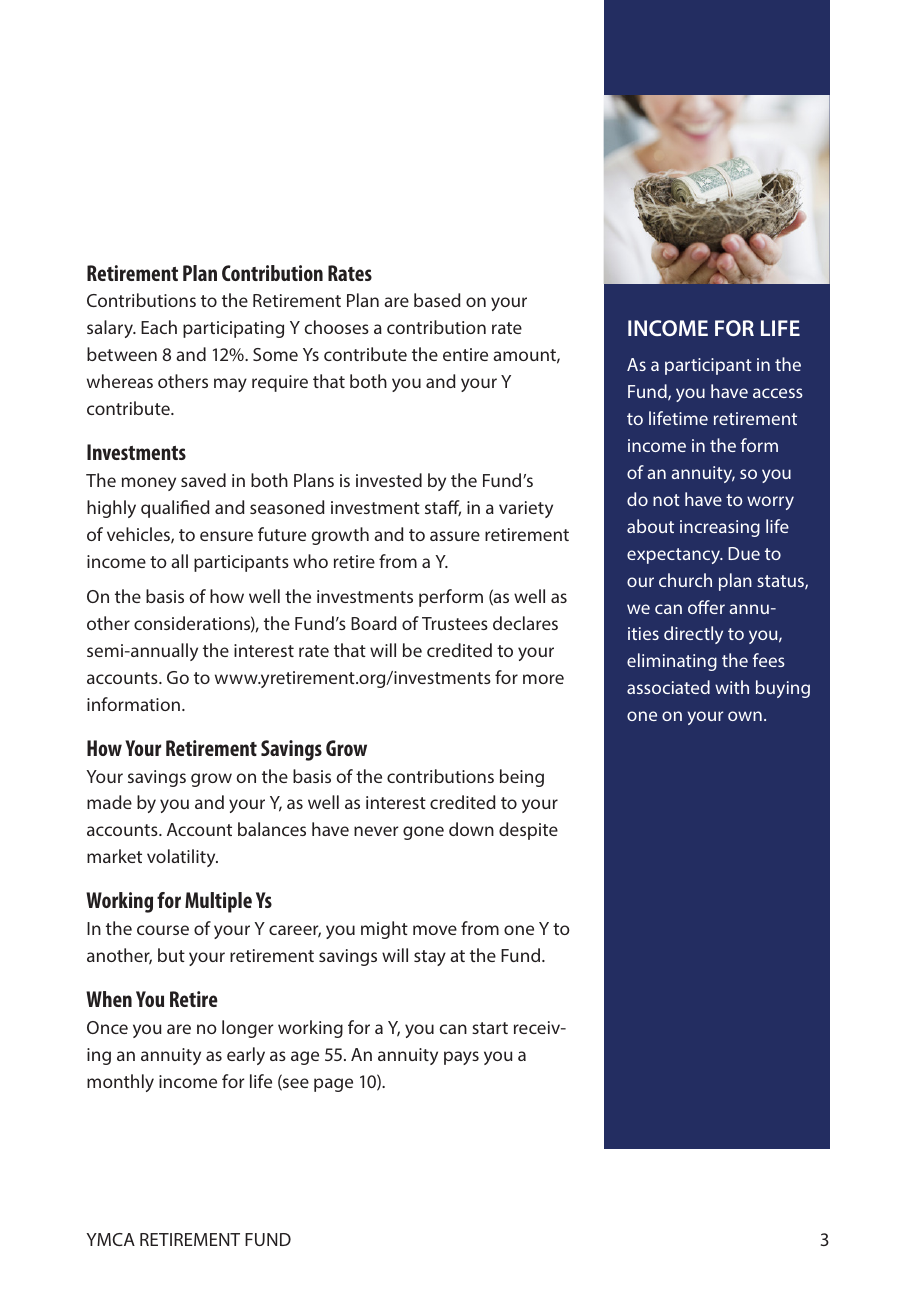  Describe the element at coordinates (110, 1239) in the screenshot. I see `YMCA` at that location.
